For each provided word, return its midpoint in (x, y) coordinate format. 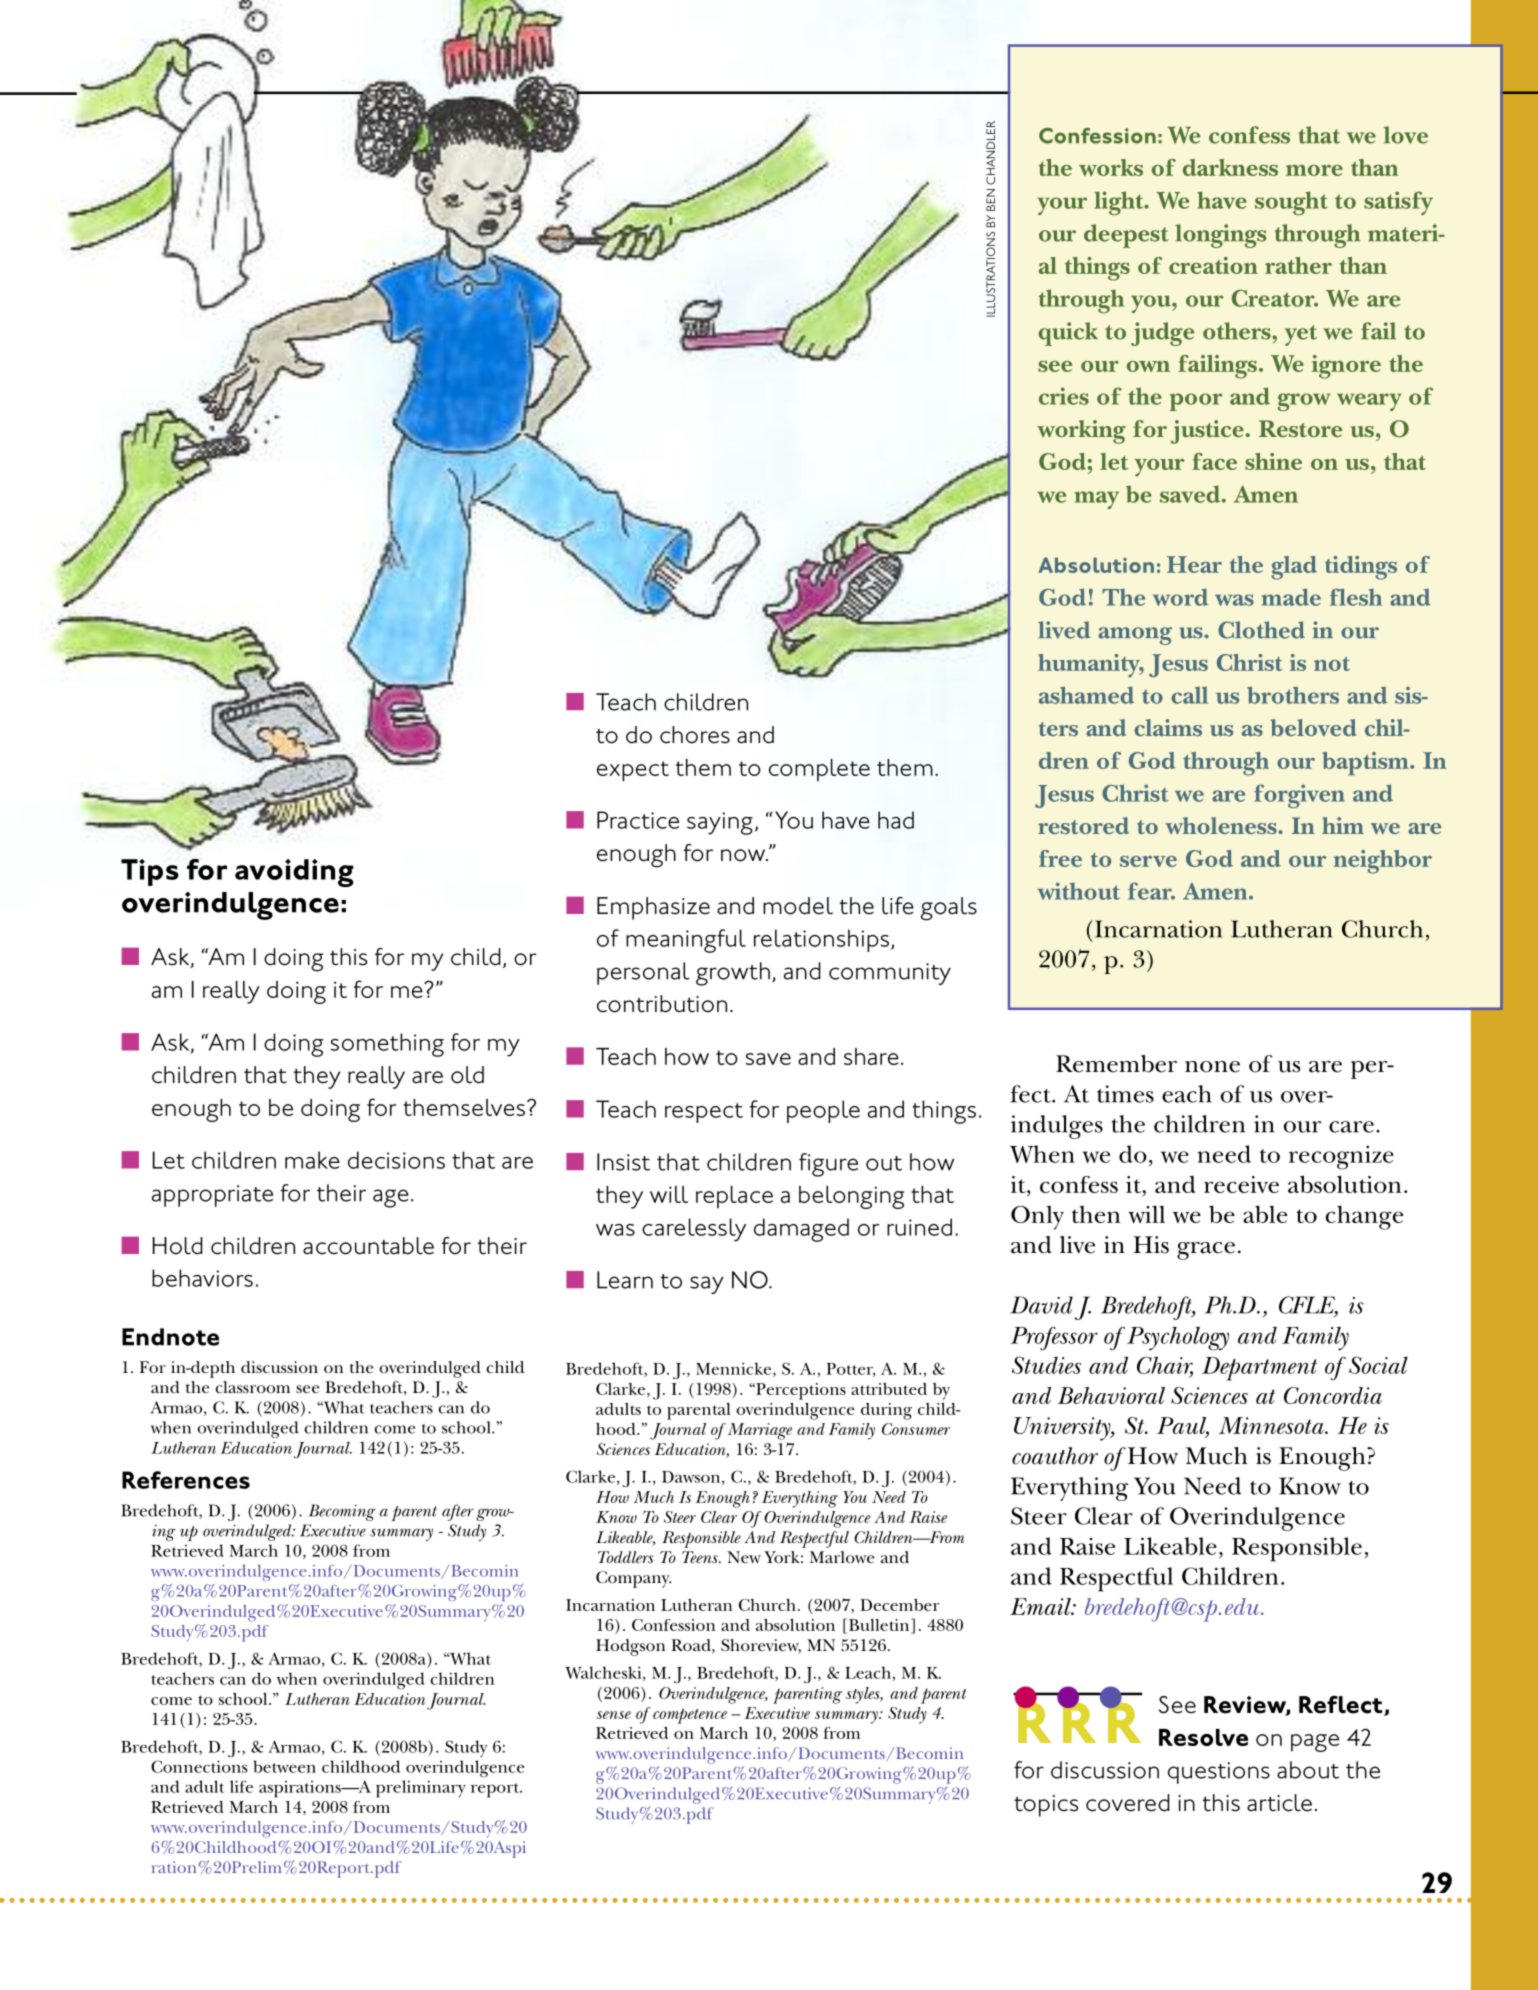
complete (819, 770)
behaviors (202, 1278)
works (1111, 167)
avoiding (294, 873)
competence (690, 1716)
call (1189, 695)
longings (1220, 236)
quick (1068, 334)
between (284, 1766)
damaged (801, 1230)
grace (1206, 1251)
